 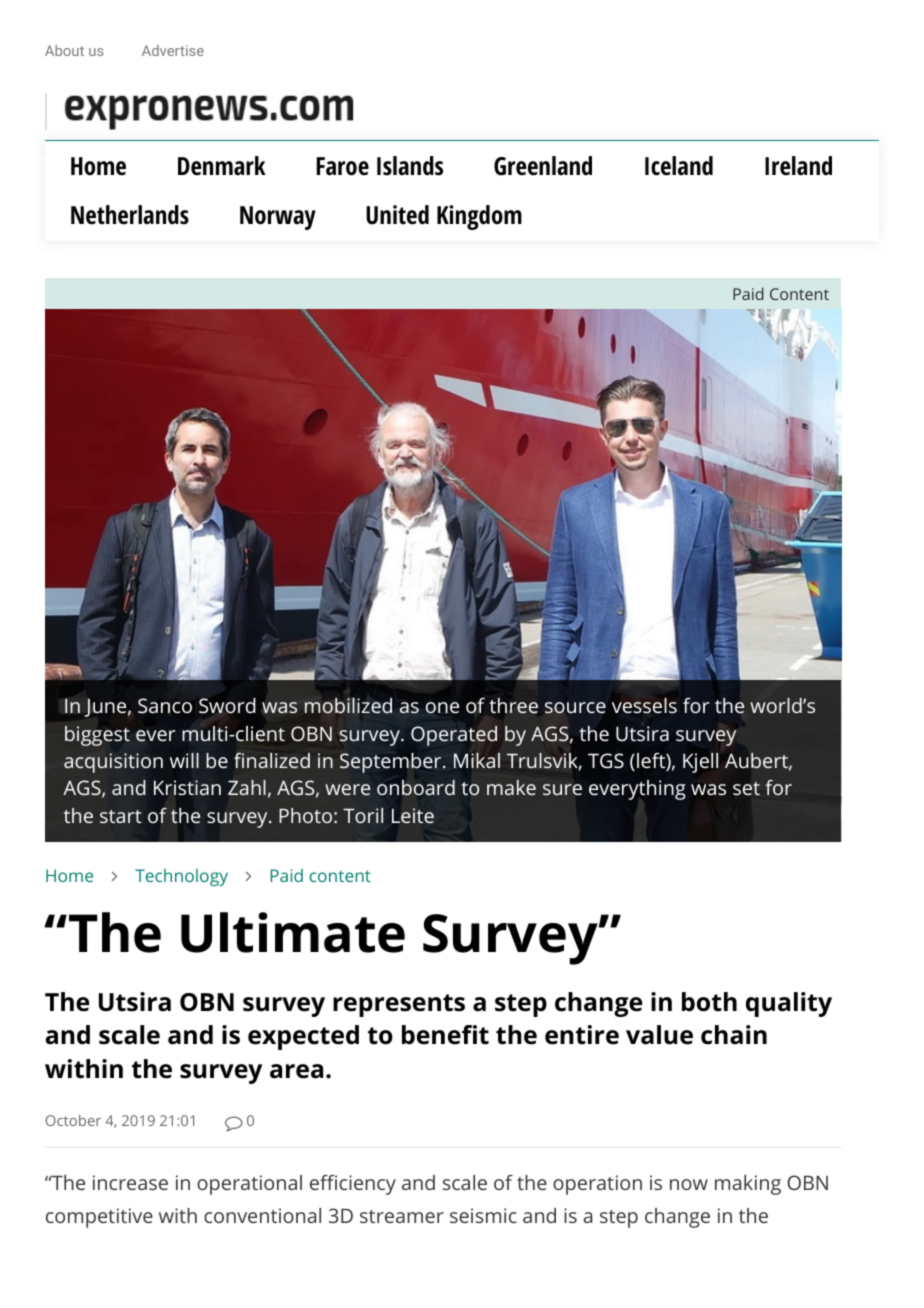 What do you see at coordinates (173, 50) in the image?
I see `Advertise` at bounding box center [173, 50].
